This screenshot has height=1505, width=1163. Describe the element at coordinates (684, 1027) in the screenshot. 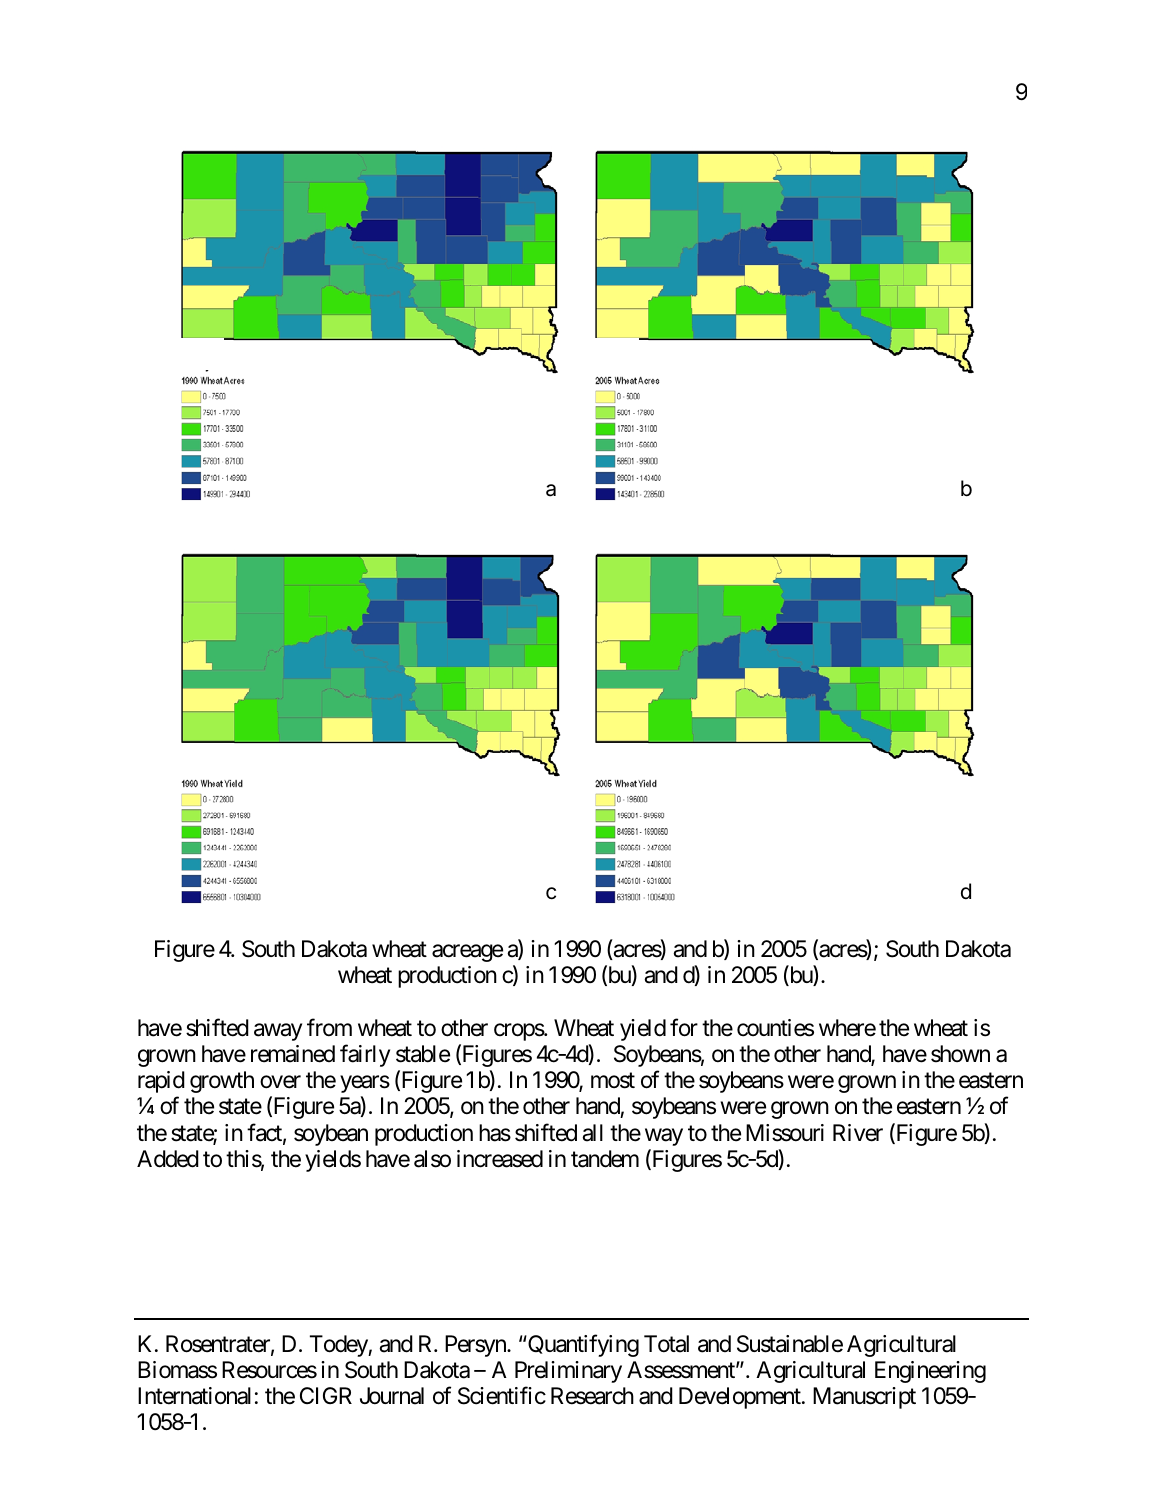

I see `for` at that location.
